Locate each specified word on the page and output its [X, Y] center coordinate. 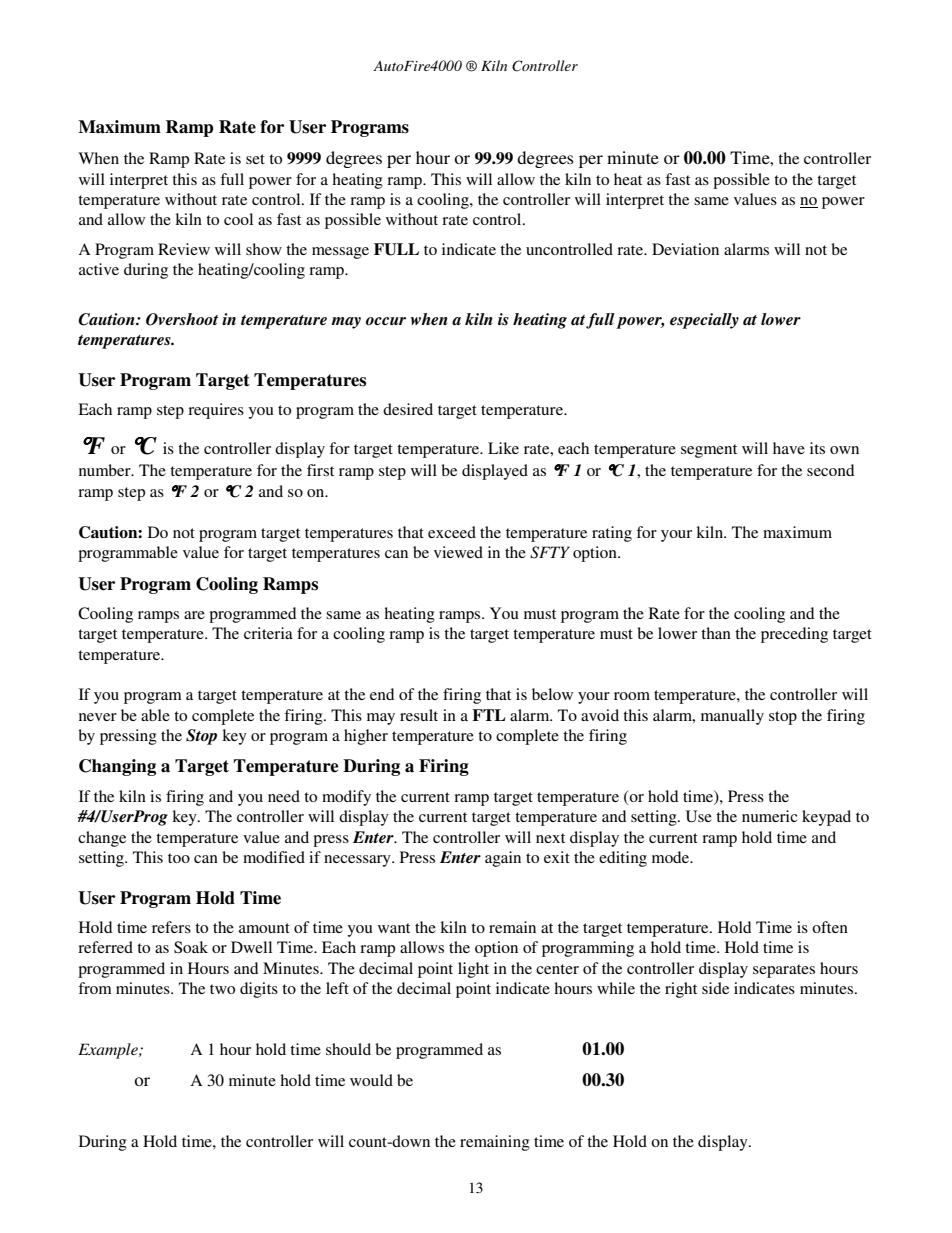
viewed [458, 552]
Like [503, 448]
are [194, 615]
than [716, 633]
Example [109, 1051]
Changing [117, 767]
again [503, 859]
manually [732, 717]
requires [216, 411]
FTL [489, 715]
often [830, 927]
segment [709, 451]
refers [171, 927]
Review [184, 249]
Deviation [685, 249]
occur [386, 321]
